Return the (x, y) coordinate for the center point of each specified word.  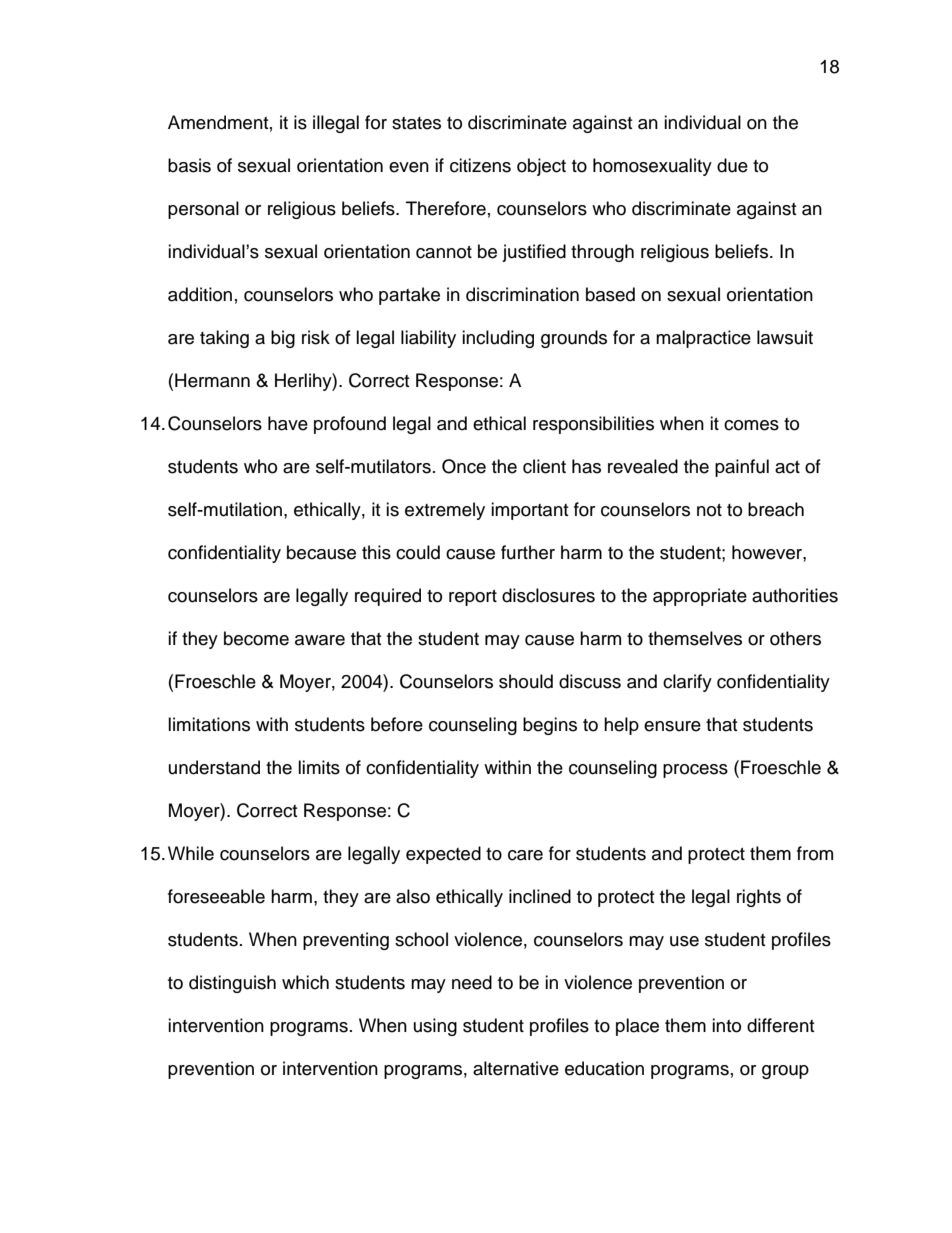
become (256, 638)
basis (189, 165)
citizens (480, 165)
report (473, 598)
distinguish (232, 984)
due (732, 165)
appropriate (700, 597)
